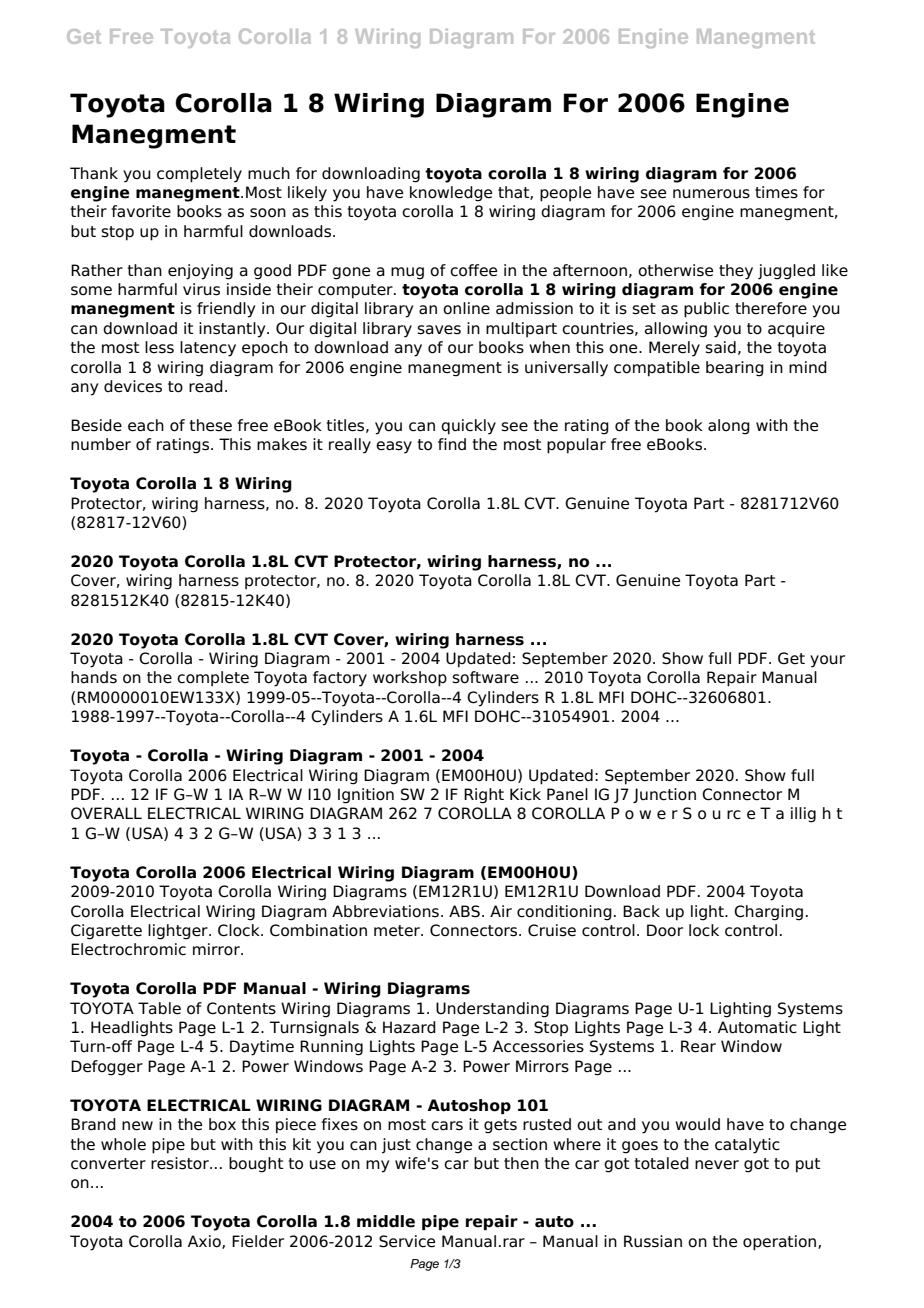 Image resolution: width=924 pixels, height=1308 pixels. What do you see at coordinates (451, 194) in the image?
I see `knowledge` at bounding box center [451, 194].
